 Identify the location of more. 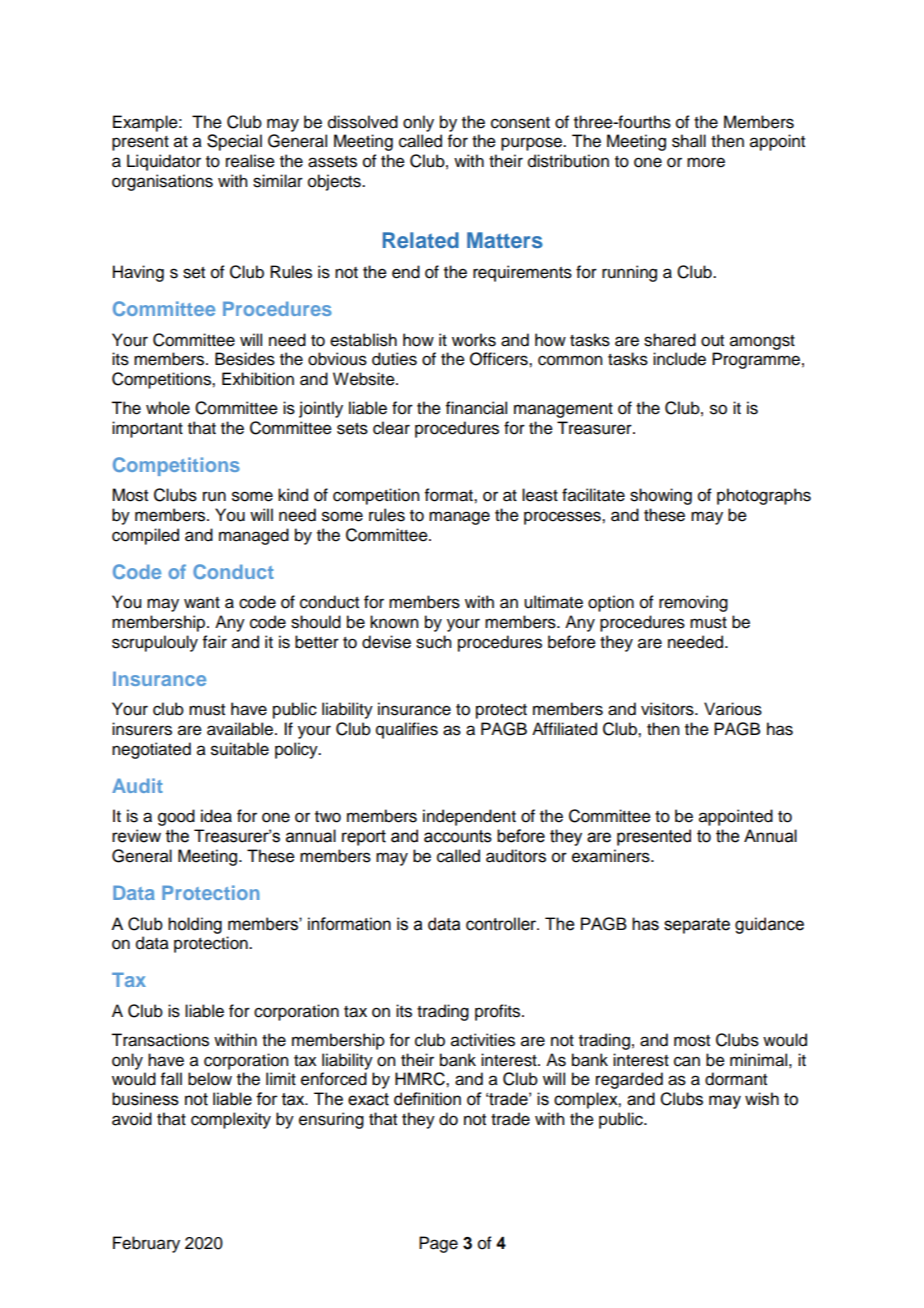
(706, 162).
